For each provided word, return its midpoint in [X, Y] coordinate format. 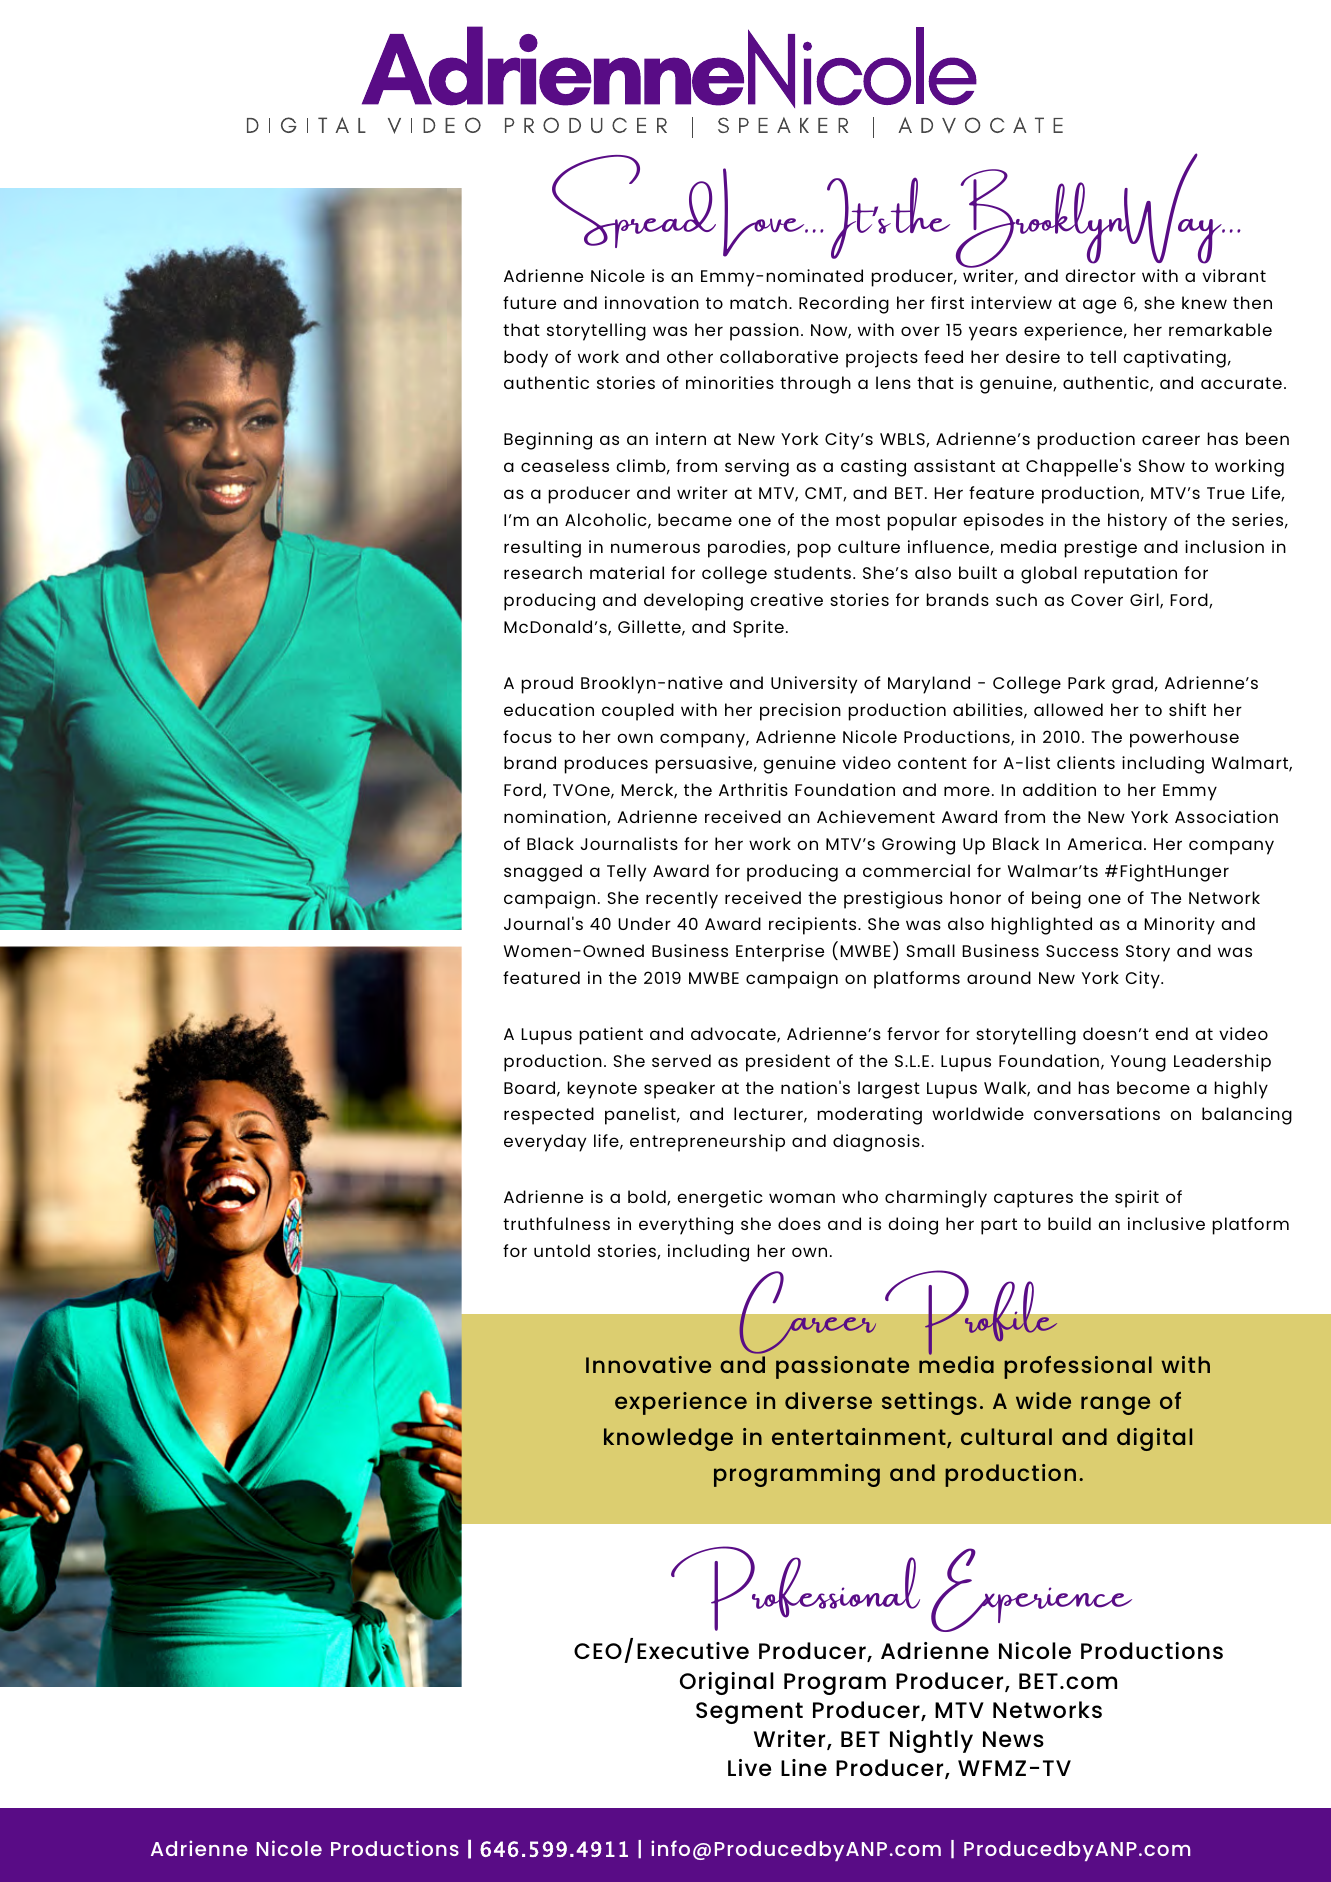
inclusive [1166, 1223]
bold [648, 1198]
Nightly [931, 1741]
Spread [634, 201]
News [1013, 1739]
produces [606, 765]
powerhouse [1184, 739]
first [947, 302]
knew [1204, 302]
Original [727, 1683]
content [932, 763]
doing [913, 1226]
